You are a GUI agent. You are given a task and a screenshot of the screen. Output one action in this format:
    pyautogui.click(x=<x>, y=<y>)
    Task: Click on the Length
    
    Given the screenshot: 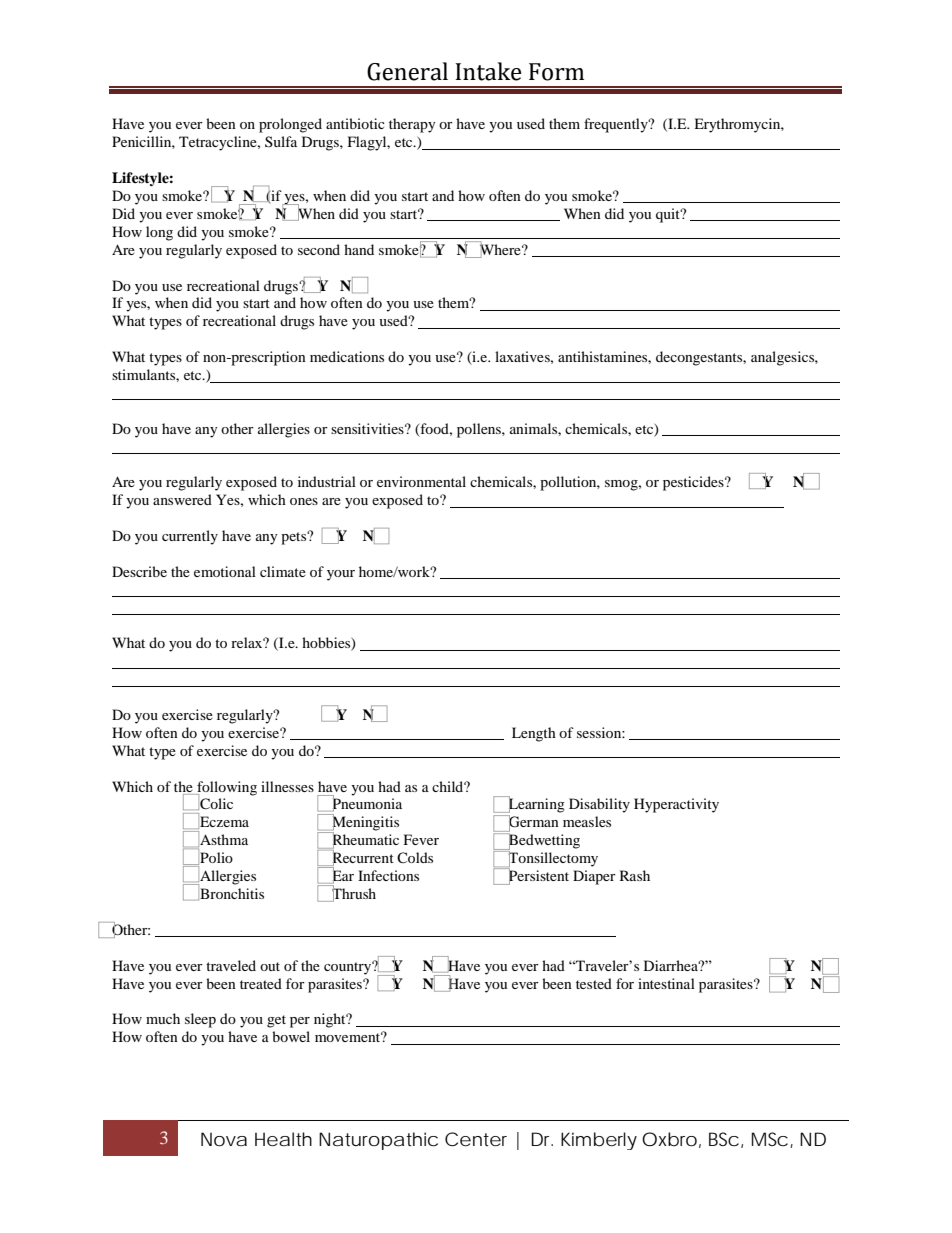 What is the action you would take?
    pyautogui.click(x=534, y=734)
